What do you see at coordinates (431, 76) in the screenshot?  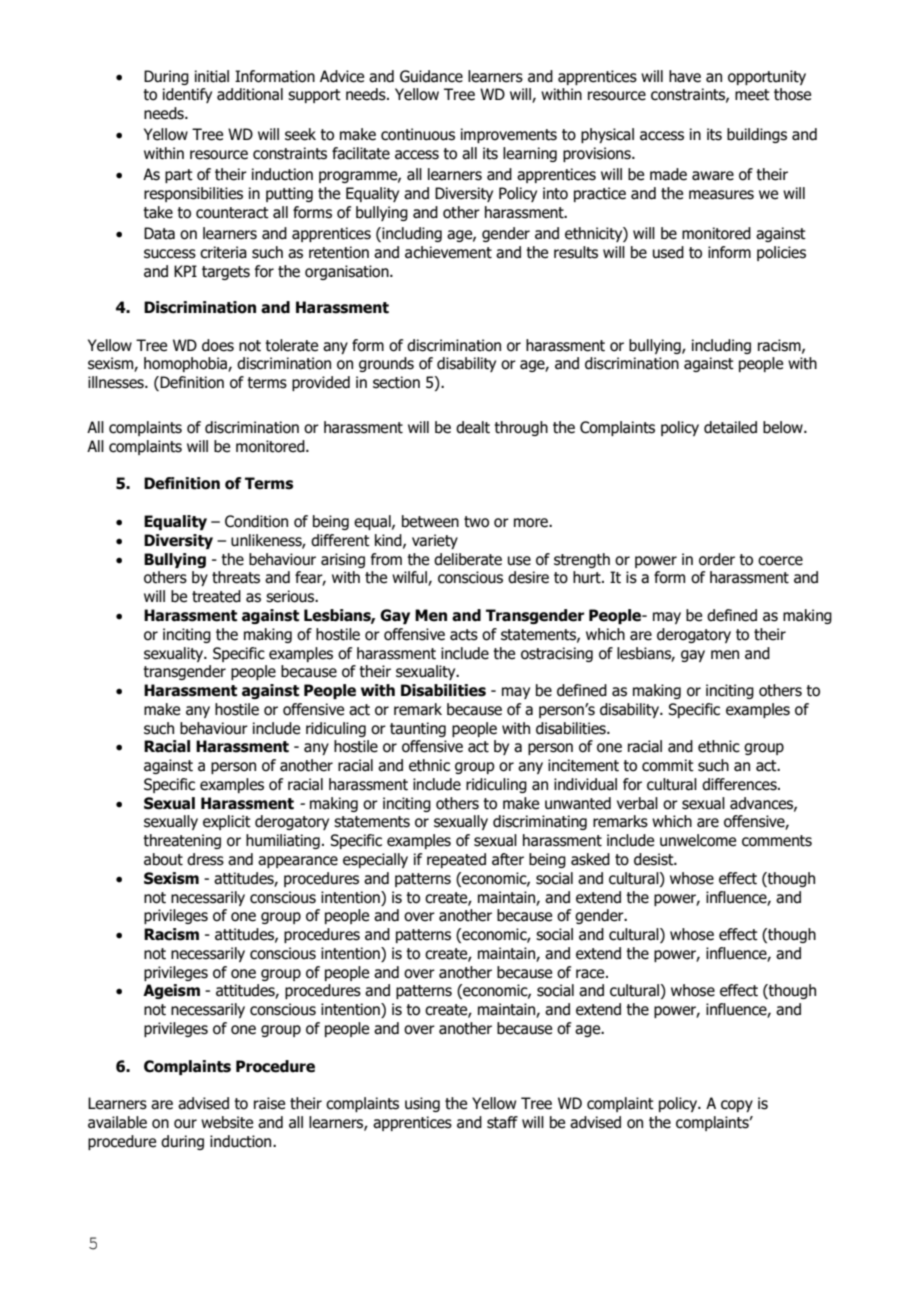 I see `Guidance` at bounding box center [431, 76].
